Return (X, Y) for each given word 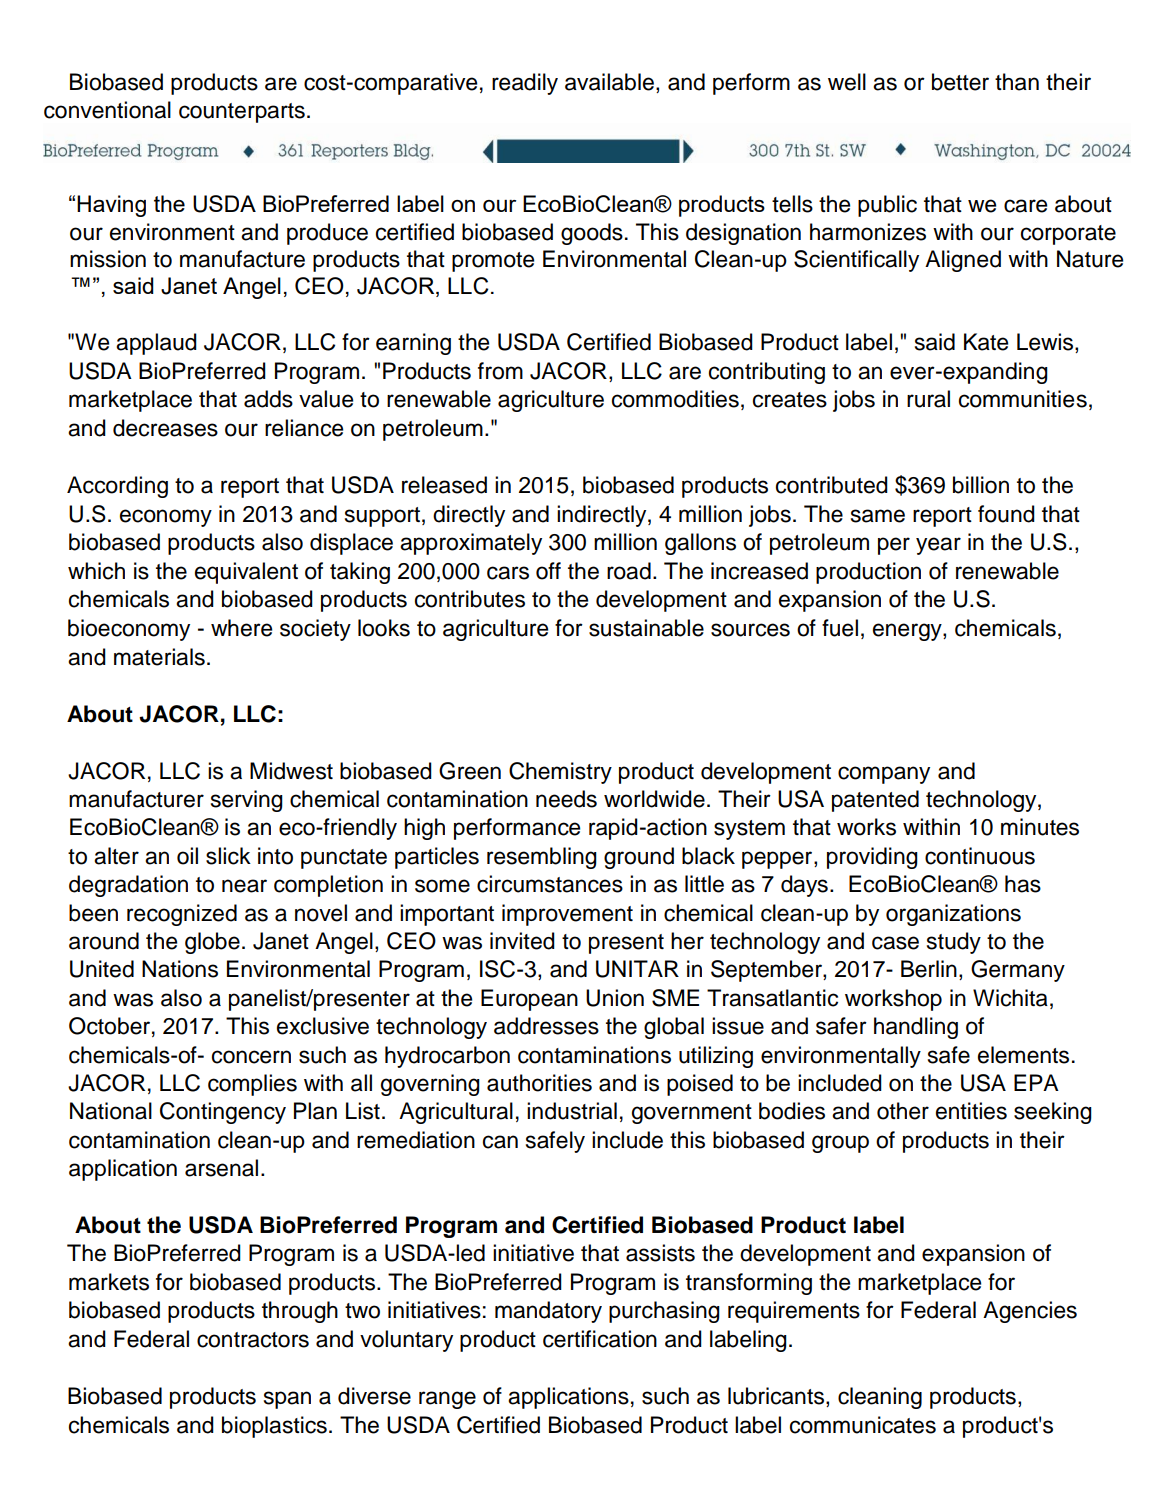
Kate (986, 342)
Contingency (223, 1113)
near (244, 886)
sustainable (646, 628)
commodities (675, 399)
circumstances (550, 884)
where (241, 628)
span (287, 1400)
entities (971, 1111)
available (609, 82)
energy (908, 632)
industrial (572, 1111)
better (960, 82)
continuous (980, 856)
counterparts (242, 113)
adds (268, 399)
